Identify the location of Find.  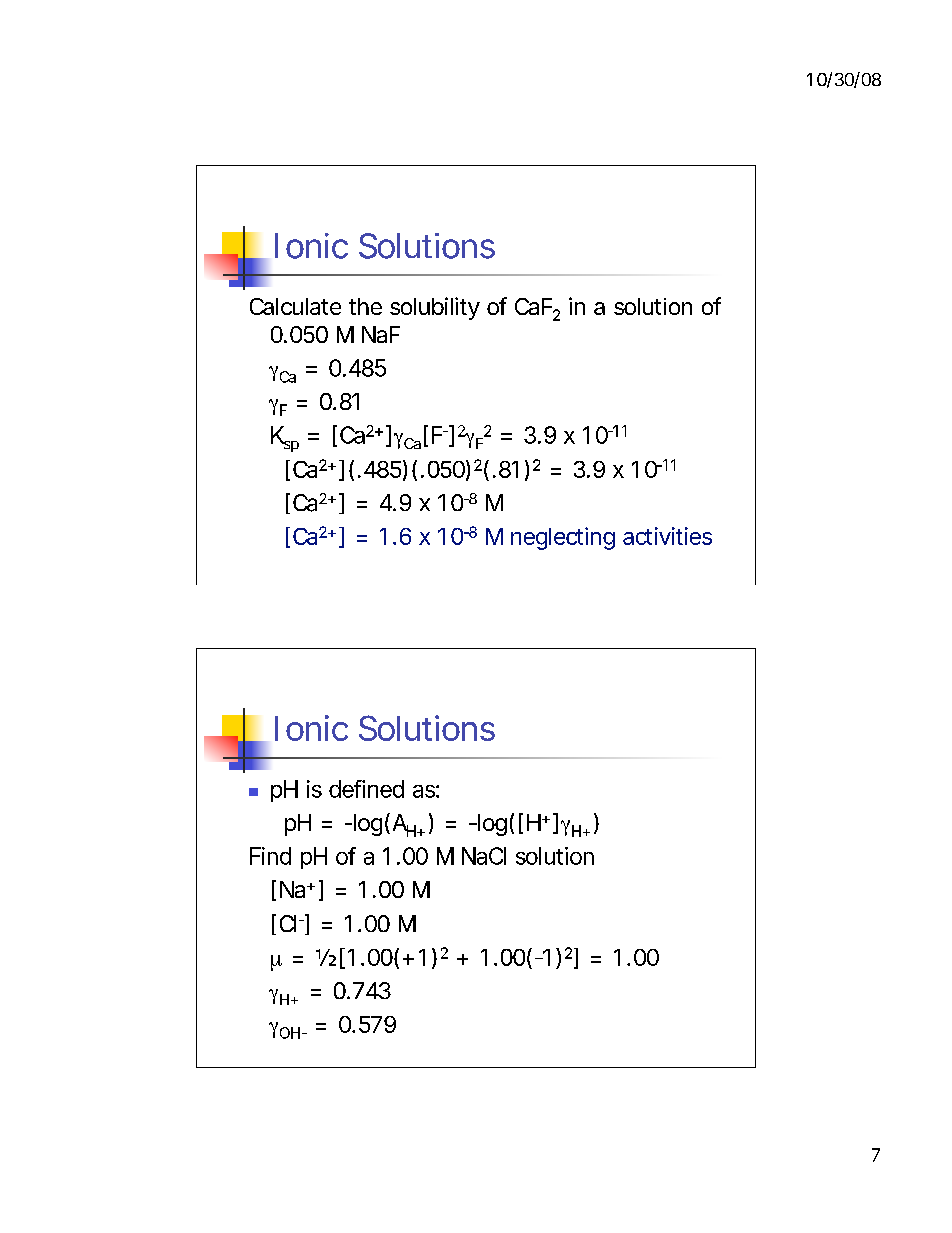
(270, 856).
